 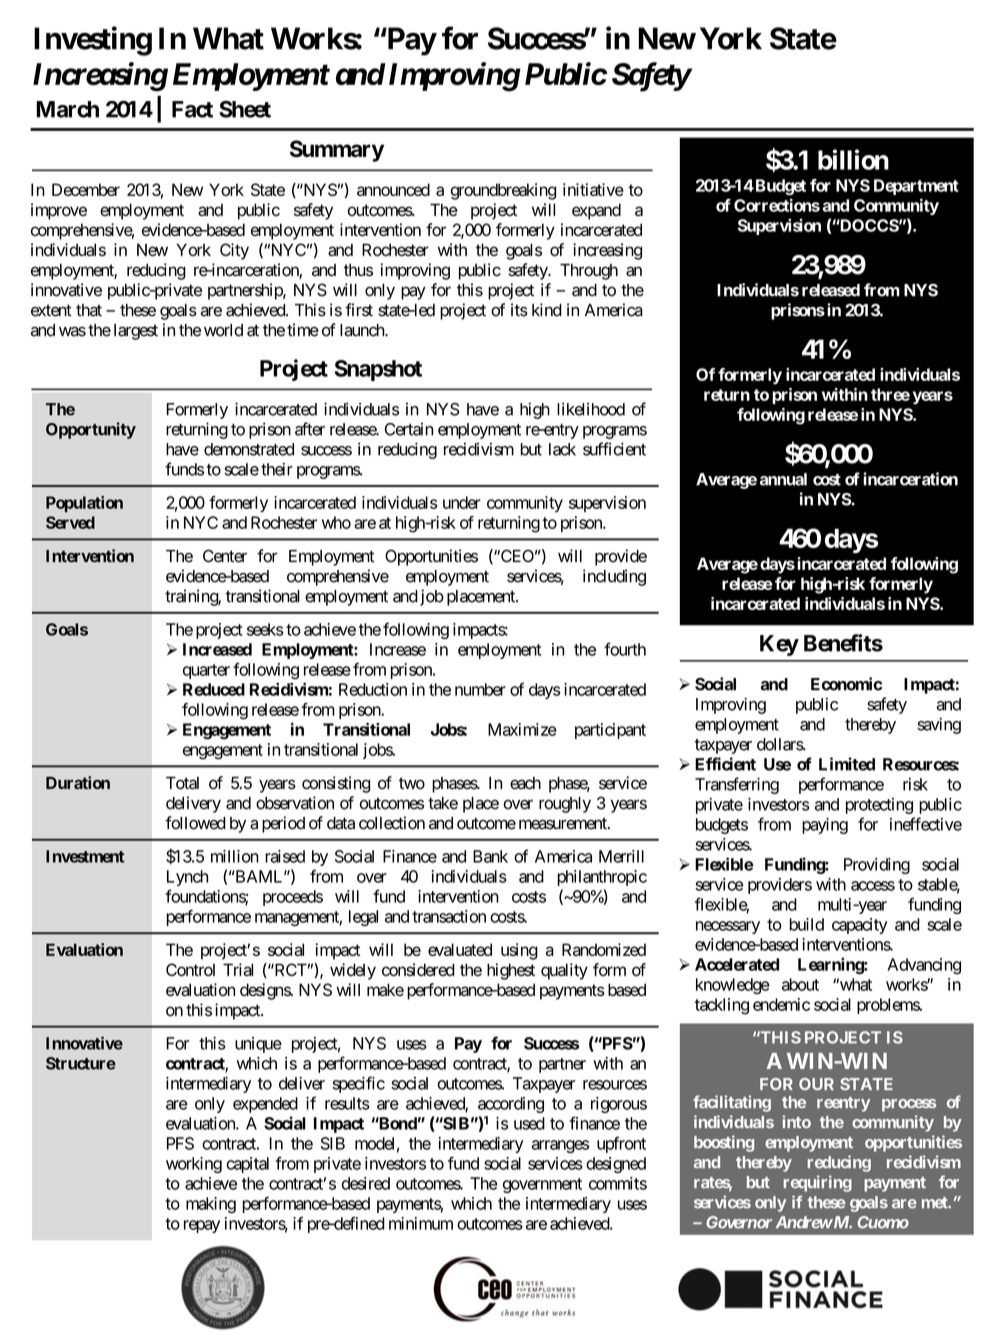 I want to click on Center, so click(x=225, y=556).
